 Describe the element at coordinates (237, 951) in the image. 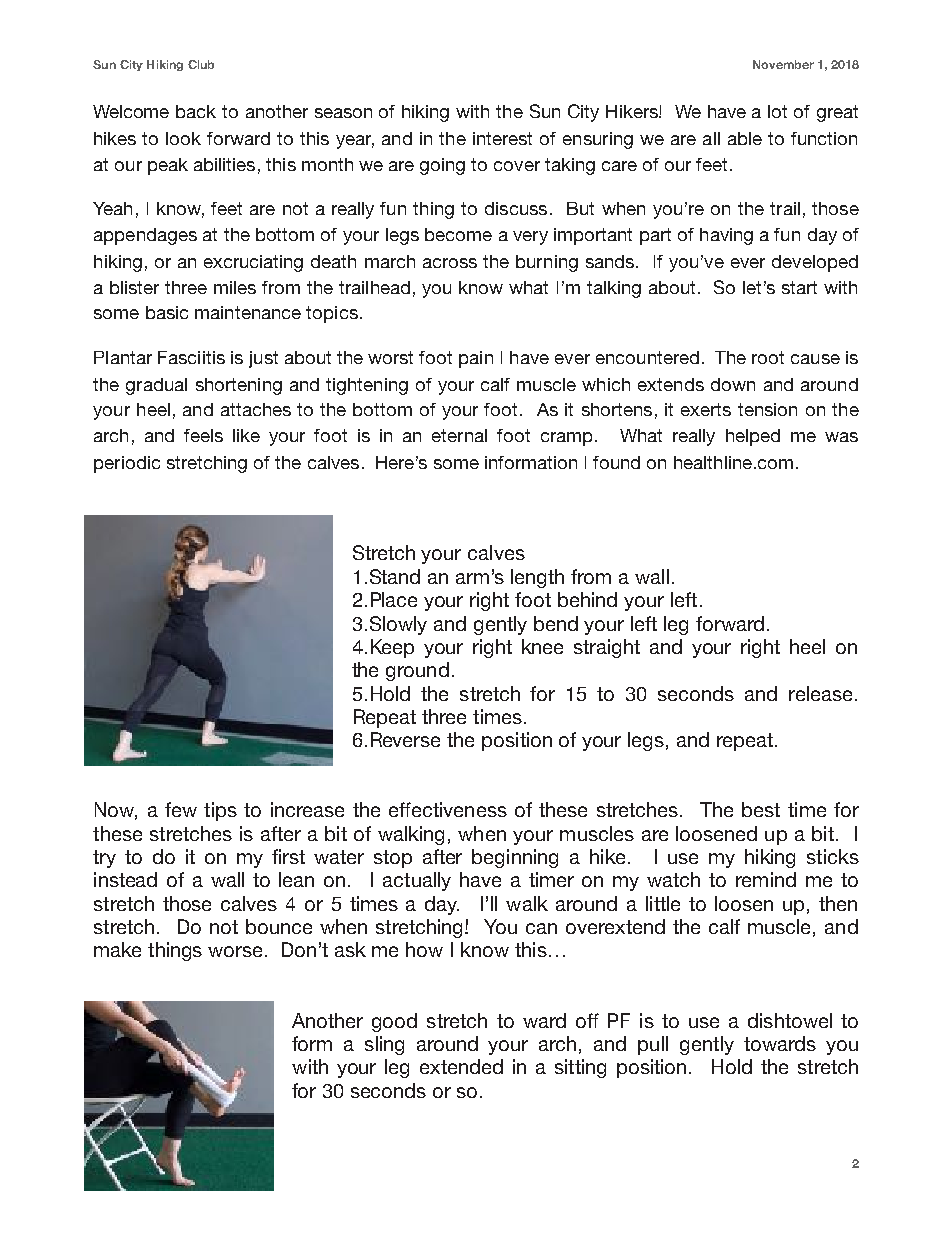

I see `worse` at that location.
